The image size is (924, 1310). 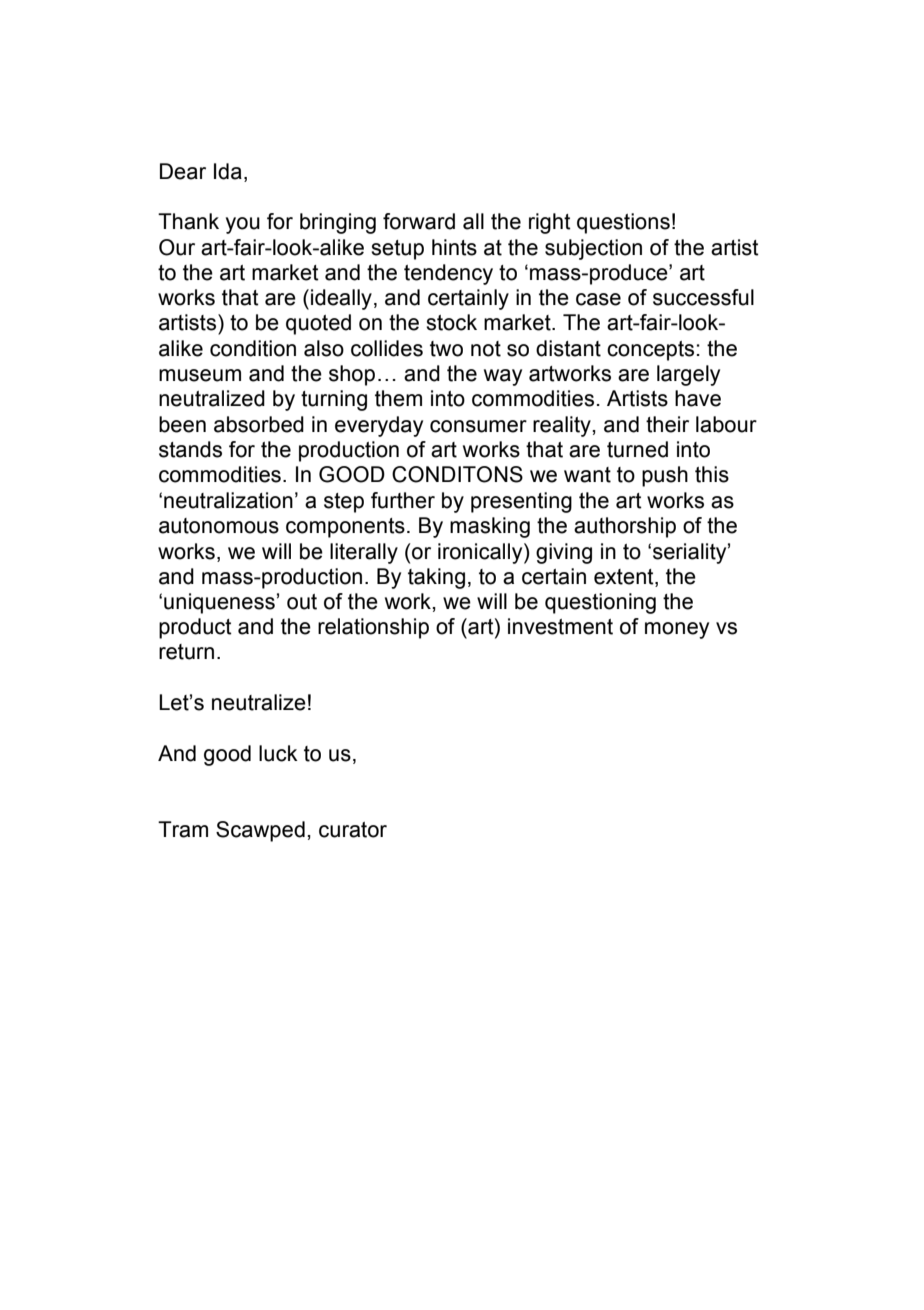 What do you see at coordinates (186, 652) in the image?
I see `return` at bounding box center [186, 652].
